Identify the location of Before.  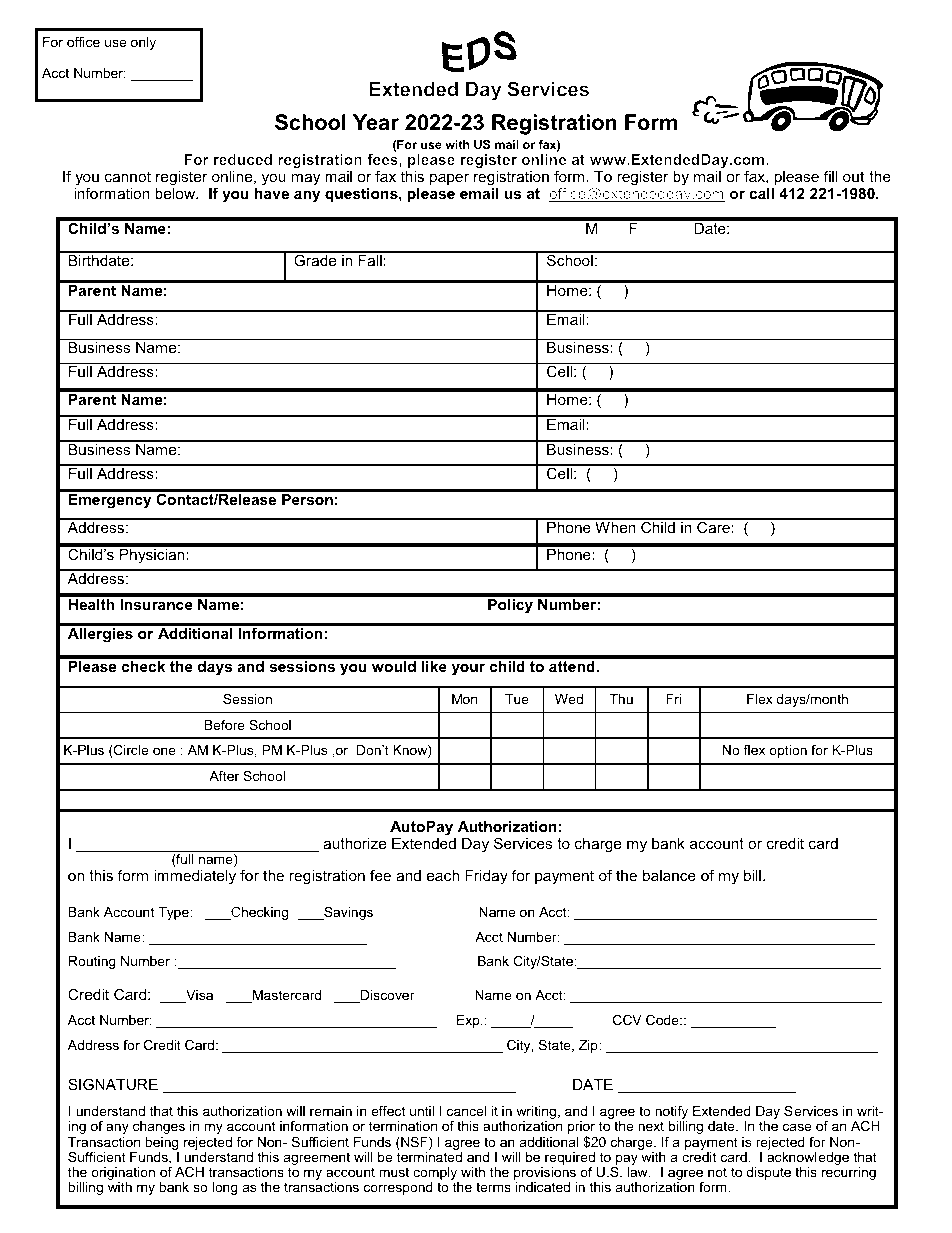
(224, 725).
